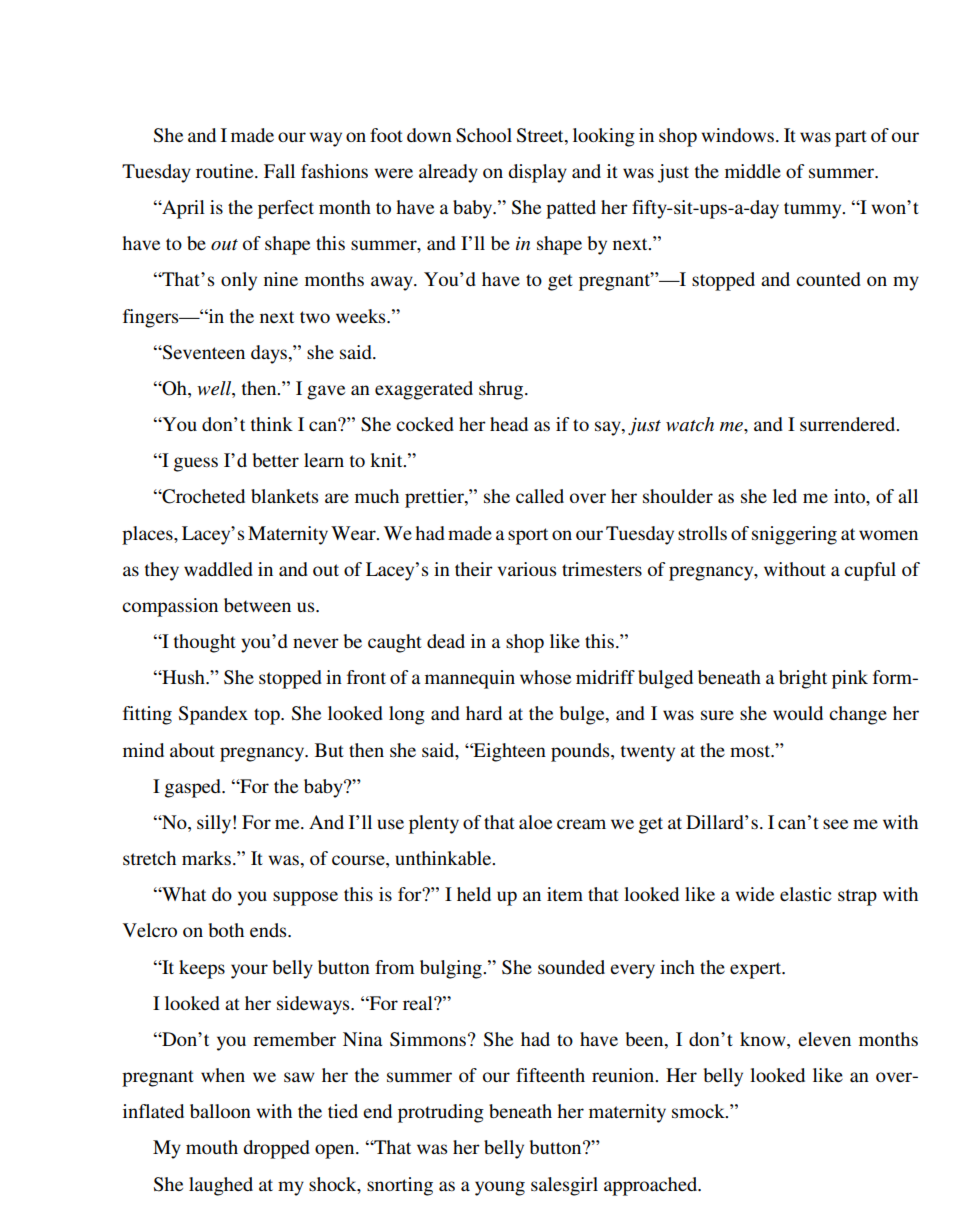 The height and width of the screenshot is (1226, 980). I want to click on middle, so click(753, 171).
